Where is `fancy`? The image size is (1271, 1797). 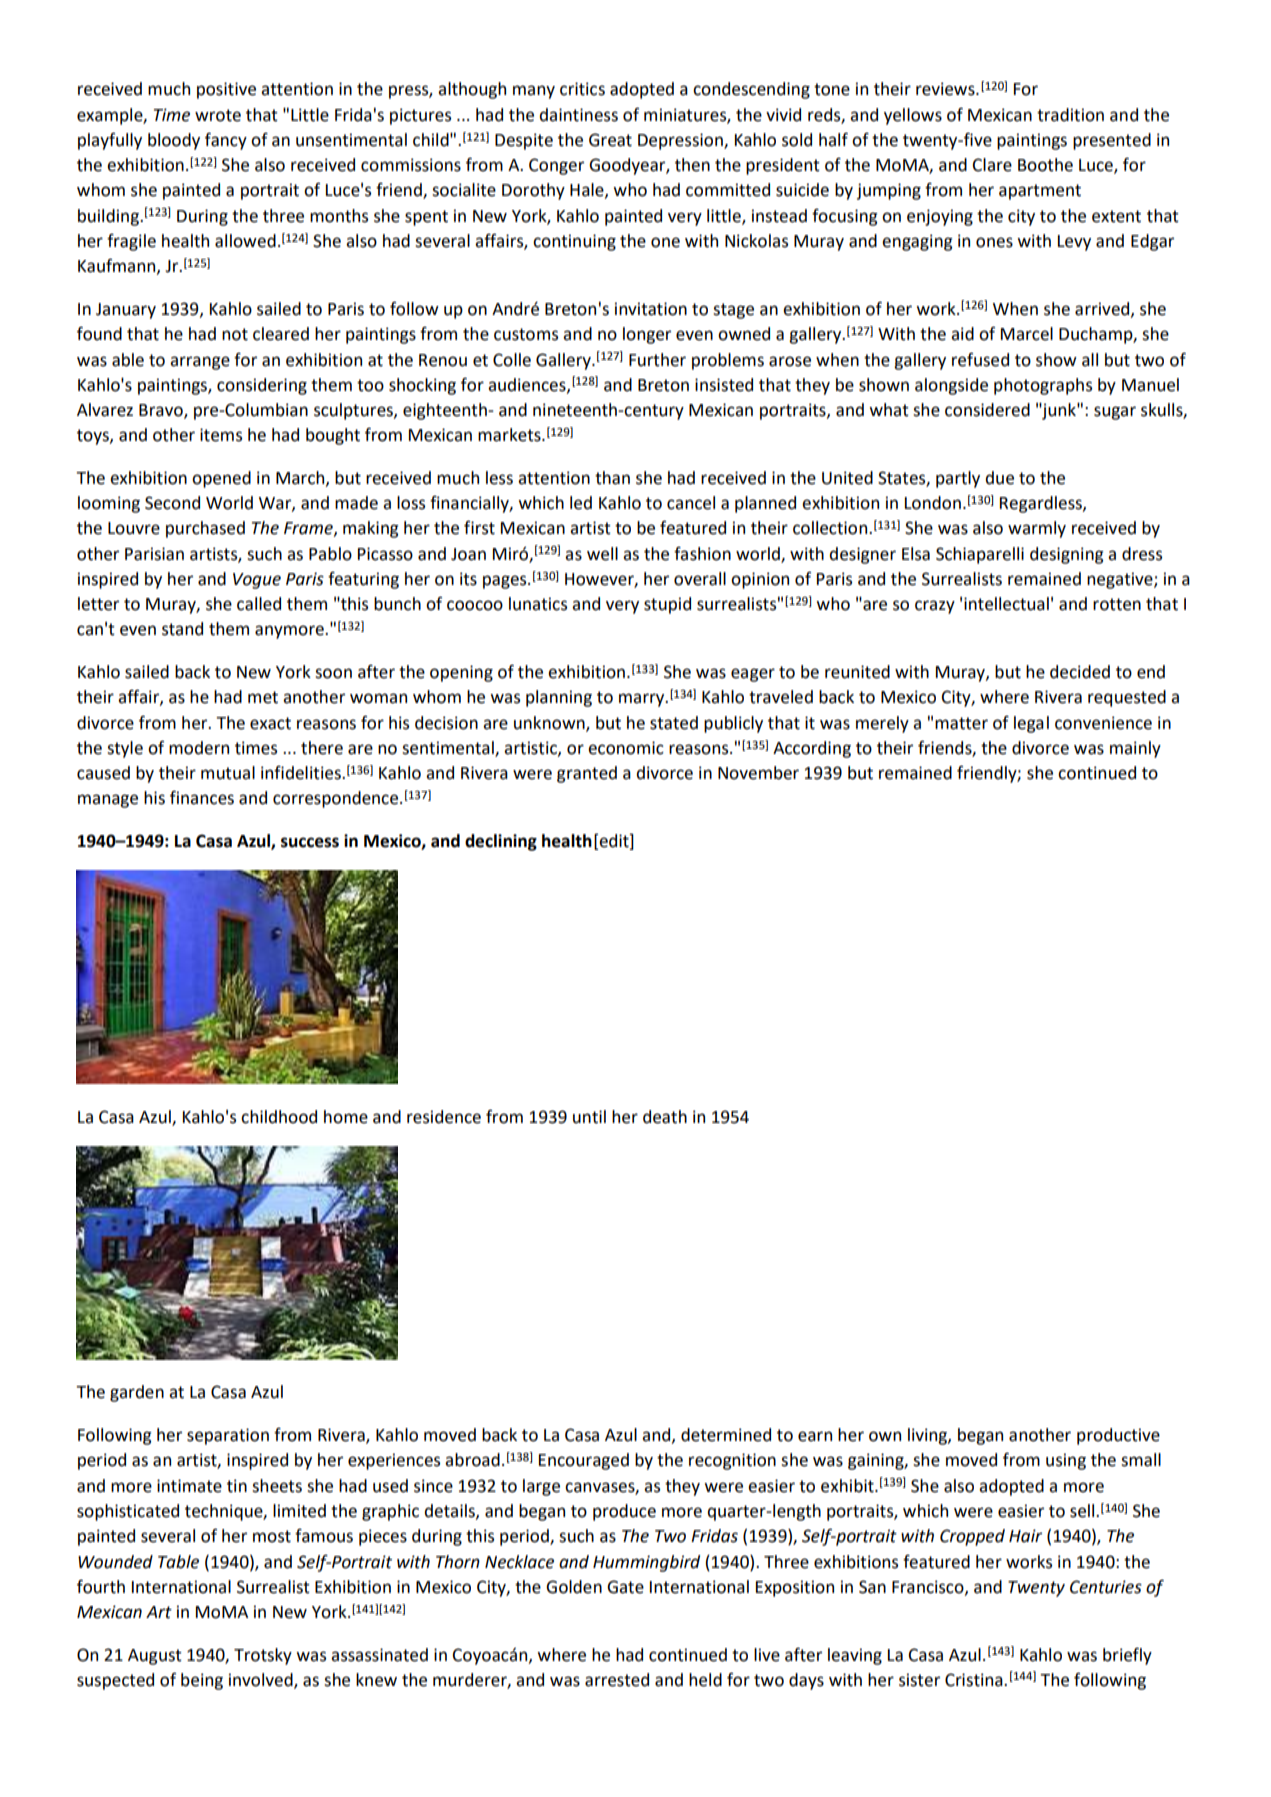
fancy is located at coordinates (226, 141).
